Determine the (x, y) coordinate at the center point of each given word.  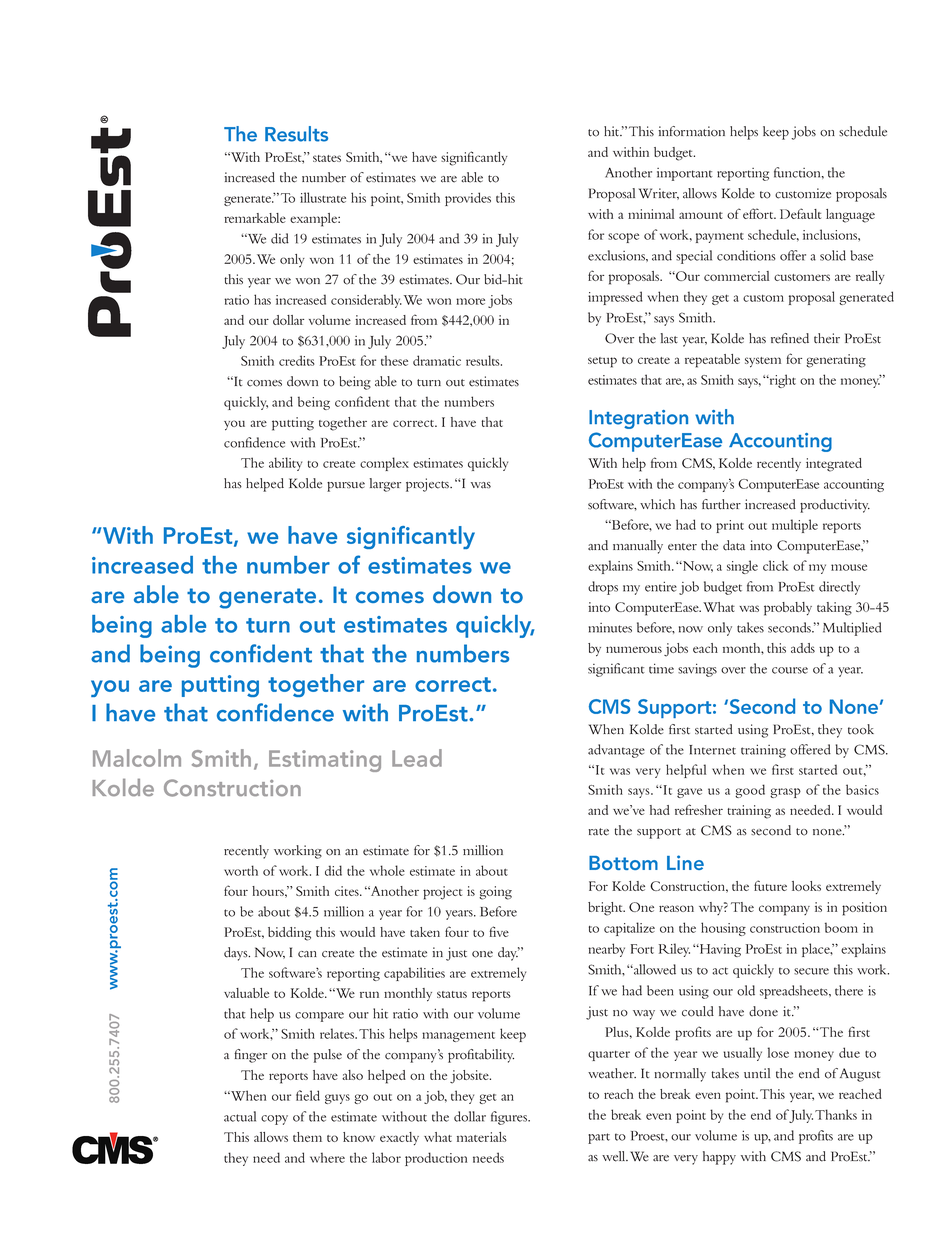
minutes (610, 628)
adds (803, 648)
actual (240, 1116)
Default (800, 213)
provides (468, 199)
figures (510, 1118)
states (327, 158)
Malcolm (137, 758)
